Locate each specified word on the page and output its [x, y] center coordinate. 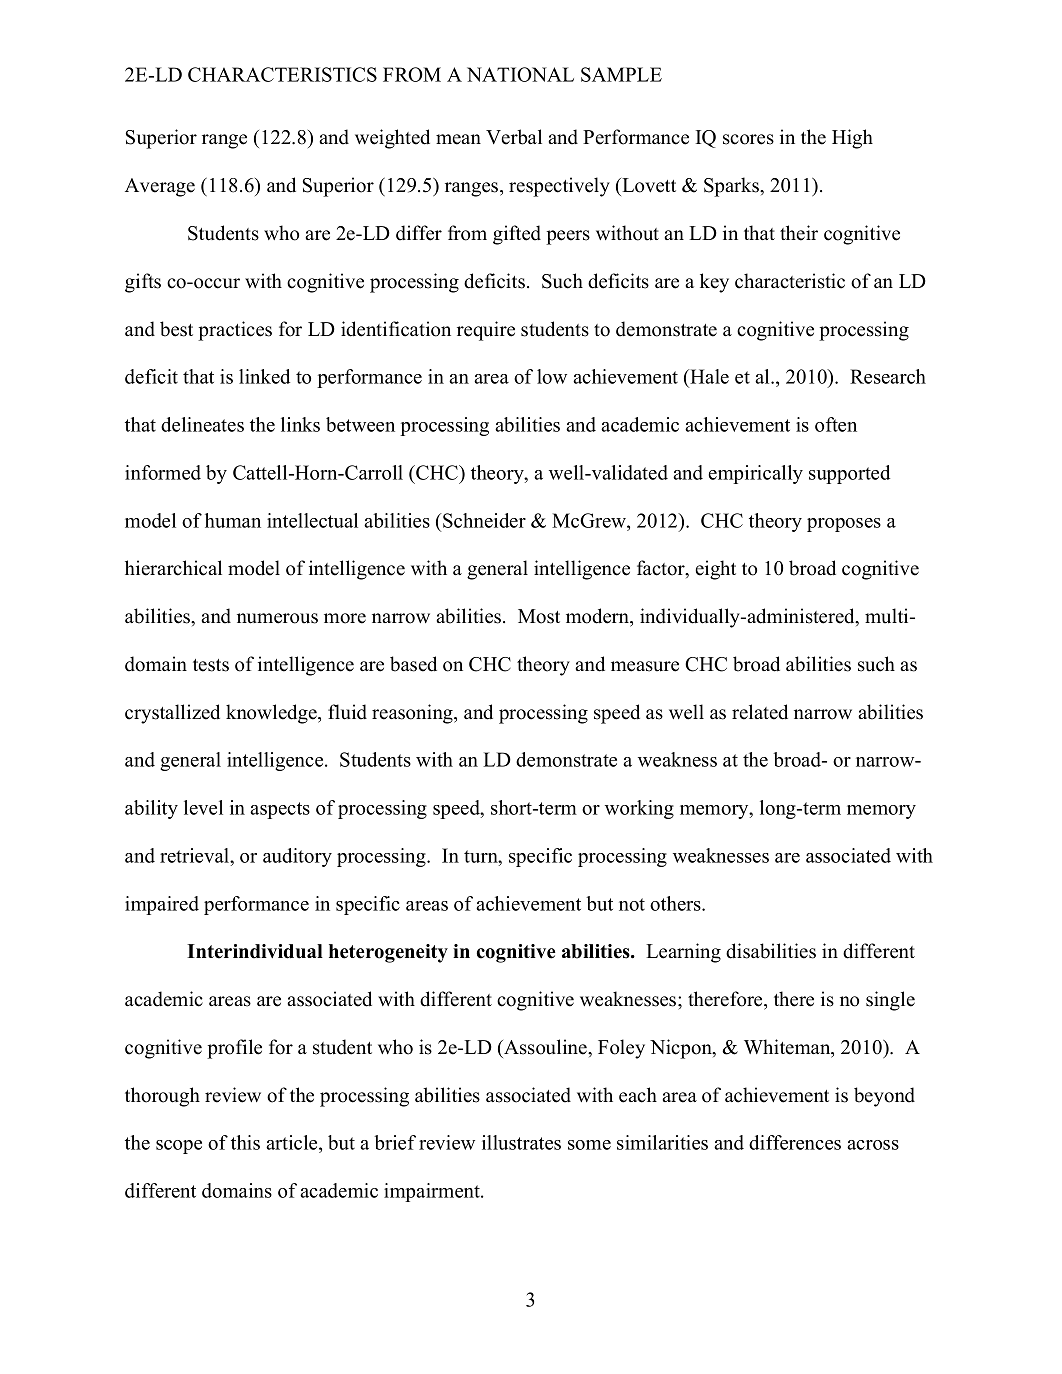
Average [160, 187]
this [245, 1142]
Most [539, 616]
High [852, 139]
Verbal [514, 137]
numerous [277, 618]
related [760, 712]
